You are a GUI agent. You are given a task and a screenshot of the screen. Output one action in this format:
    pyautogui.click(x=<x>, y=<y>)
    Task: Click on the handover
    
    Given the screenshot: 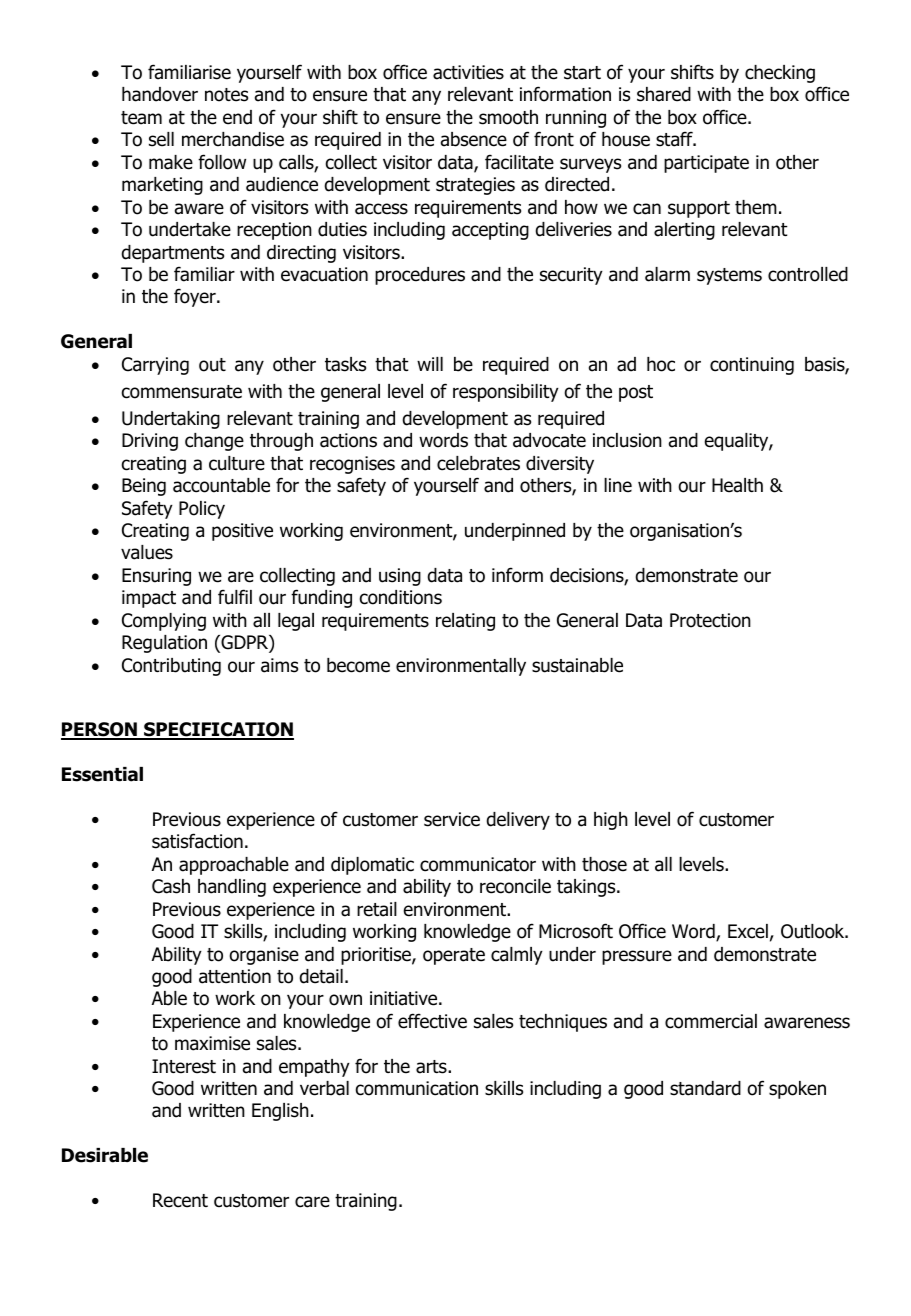 What is the action you would take?
    pyautogui.click(x=160, y=94)
